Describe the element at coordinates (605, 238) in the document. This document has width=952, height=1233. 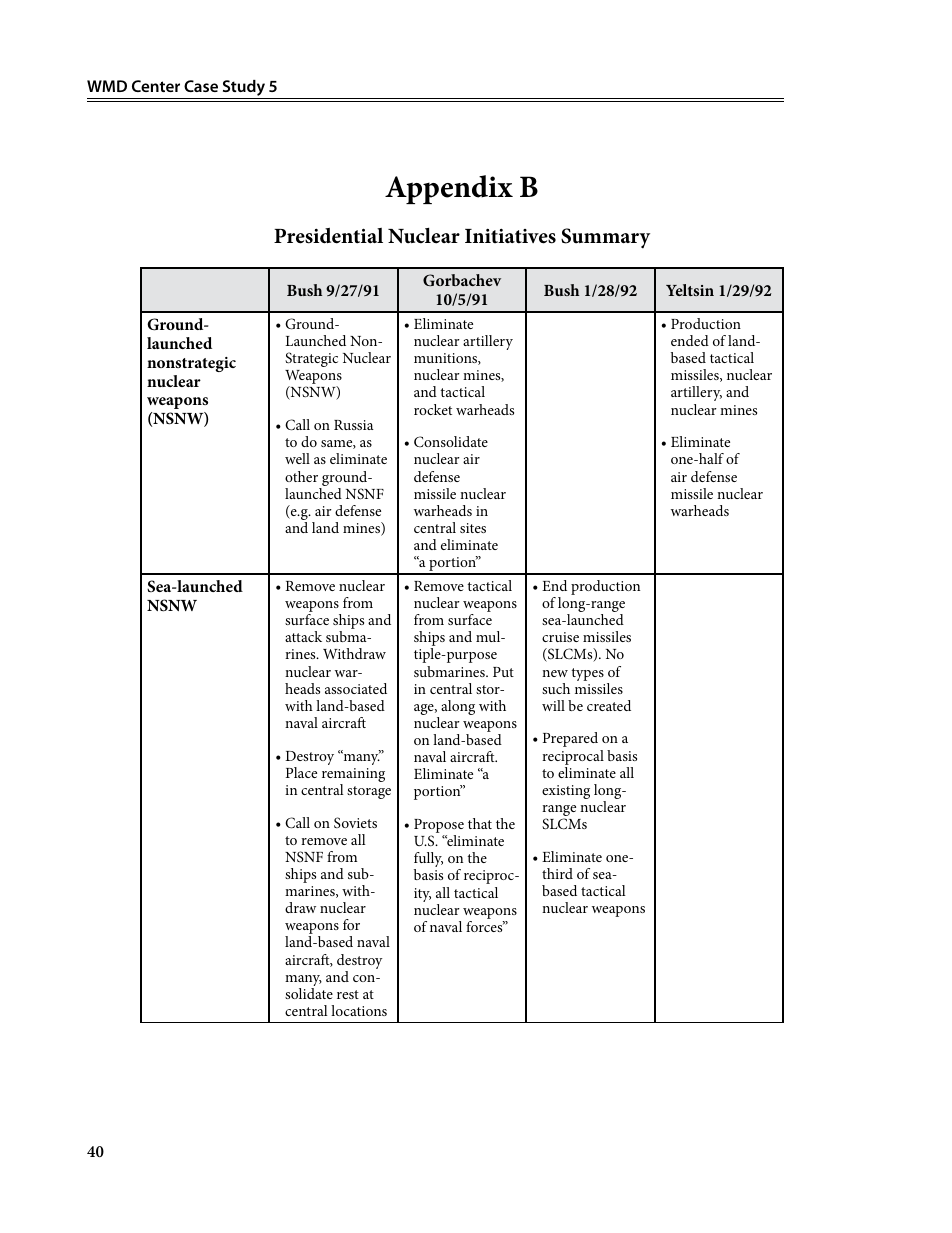
I see `Summary` at that location.
